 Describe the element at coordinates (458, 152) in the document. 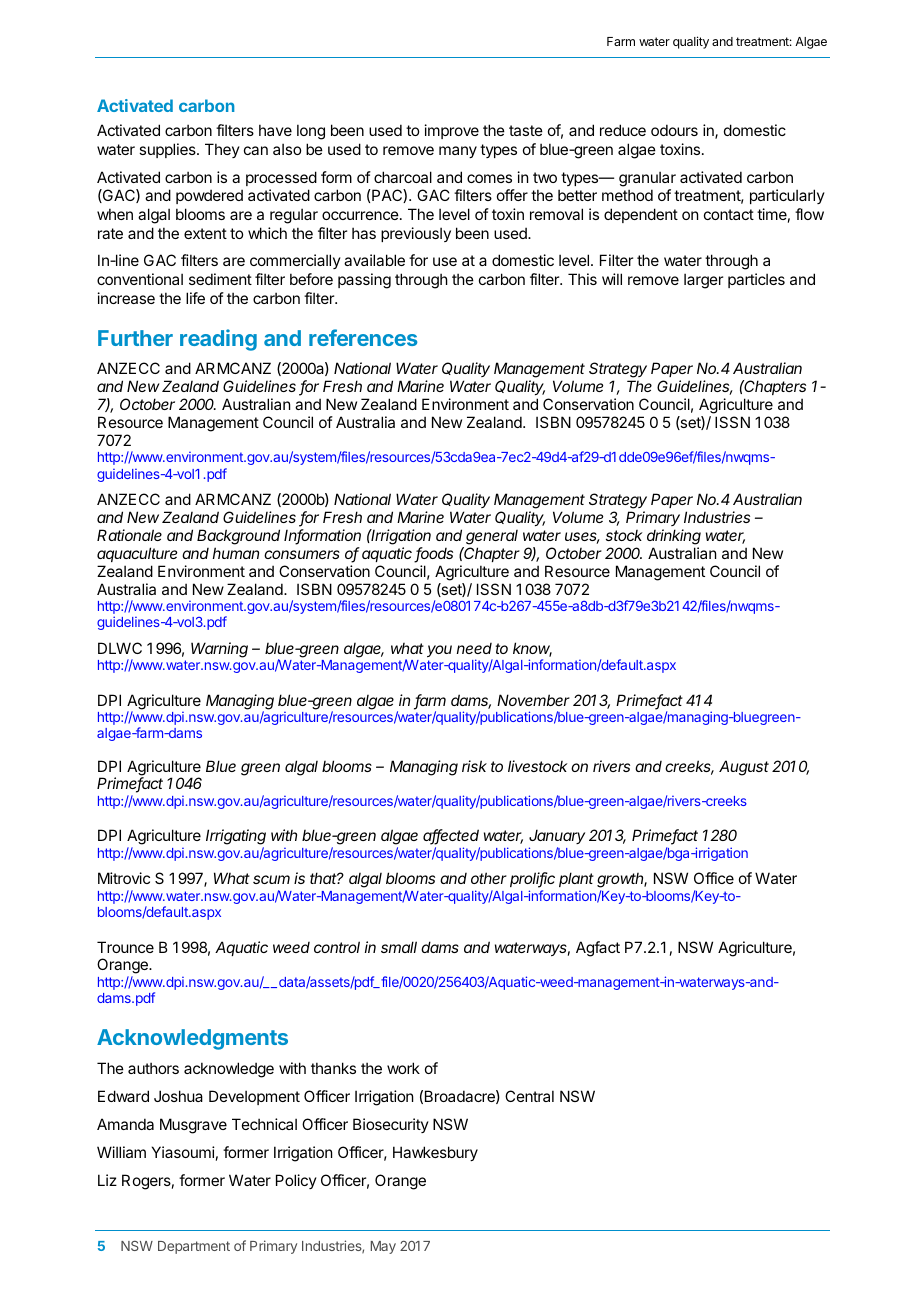

I see `many` at that location.
